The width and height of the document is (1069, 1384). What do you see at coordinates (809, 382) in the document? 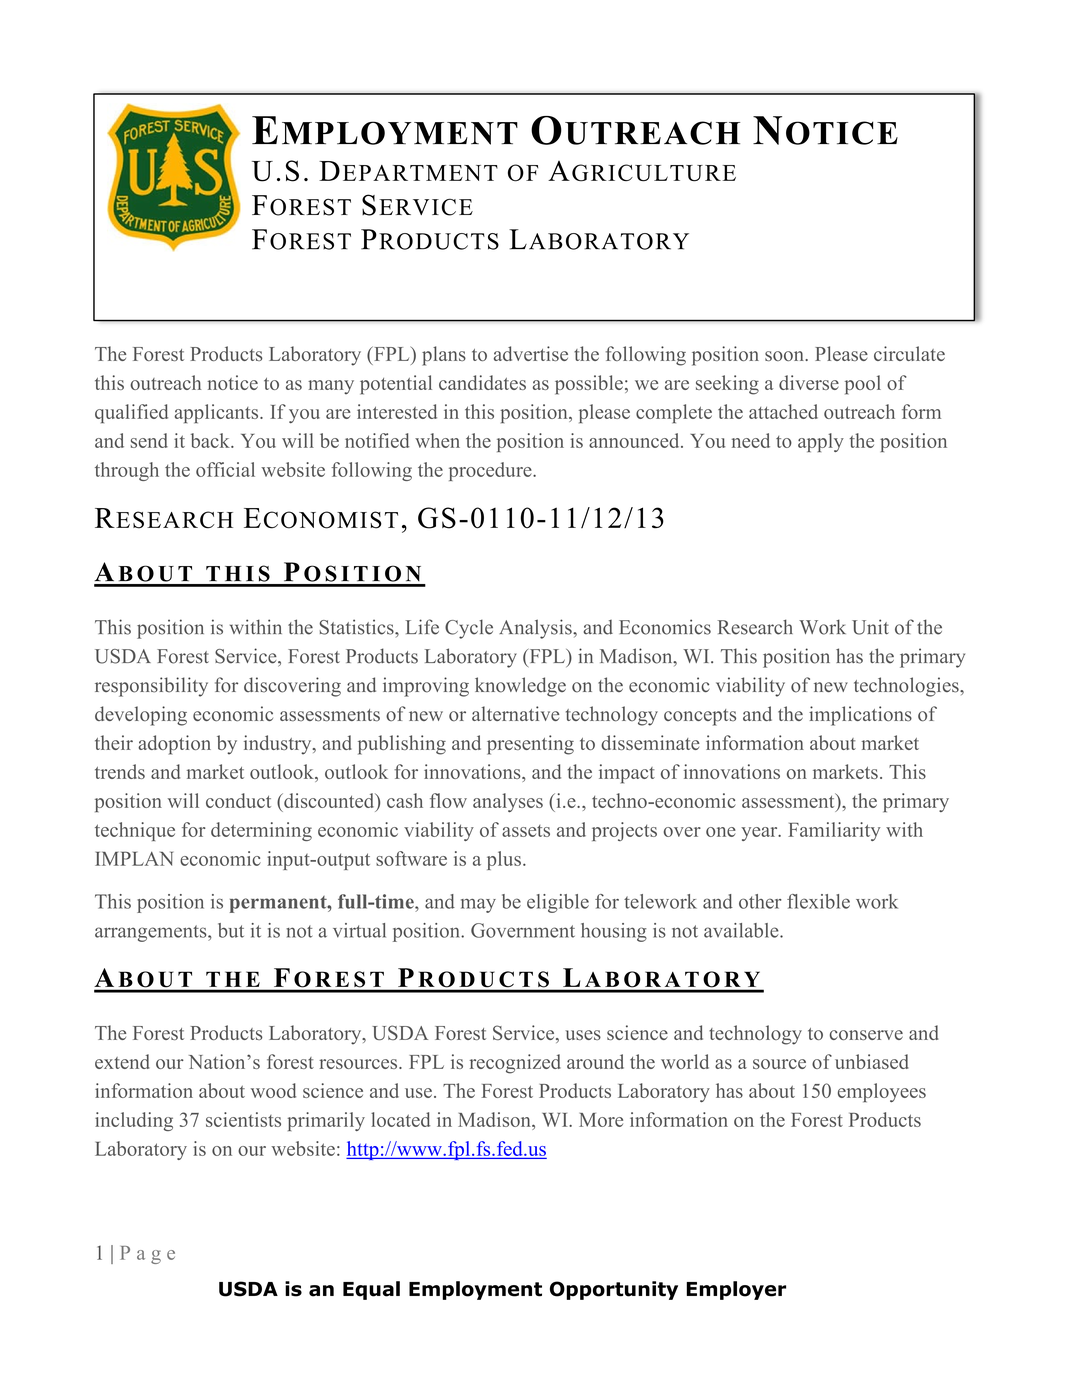
I see `diverse` at bounding box center [809, 382].
